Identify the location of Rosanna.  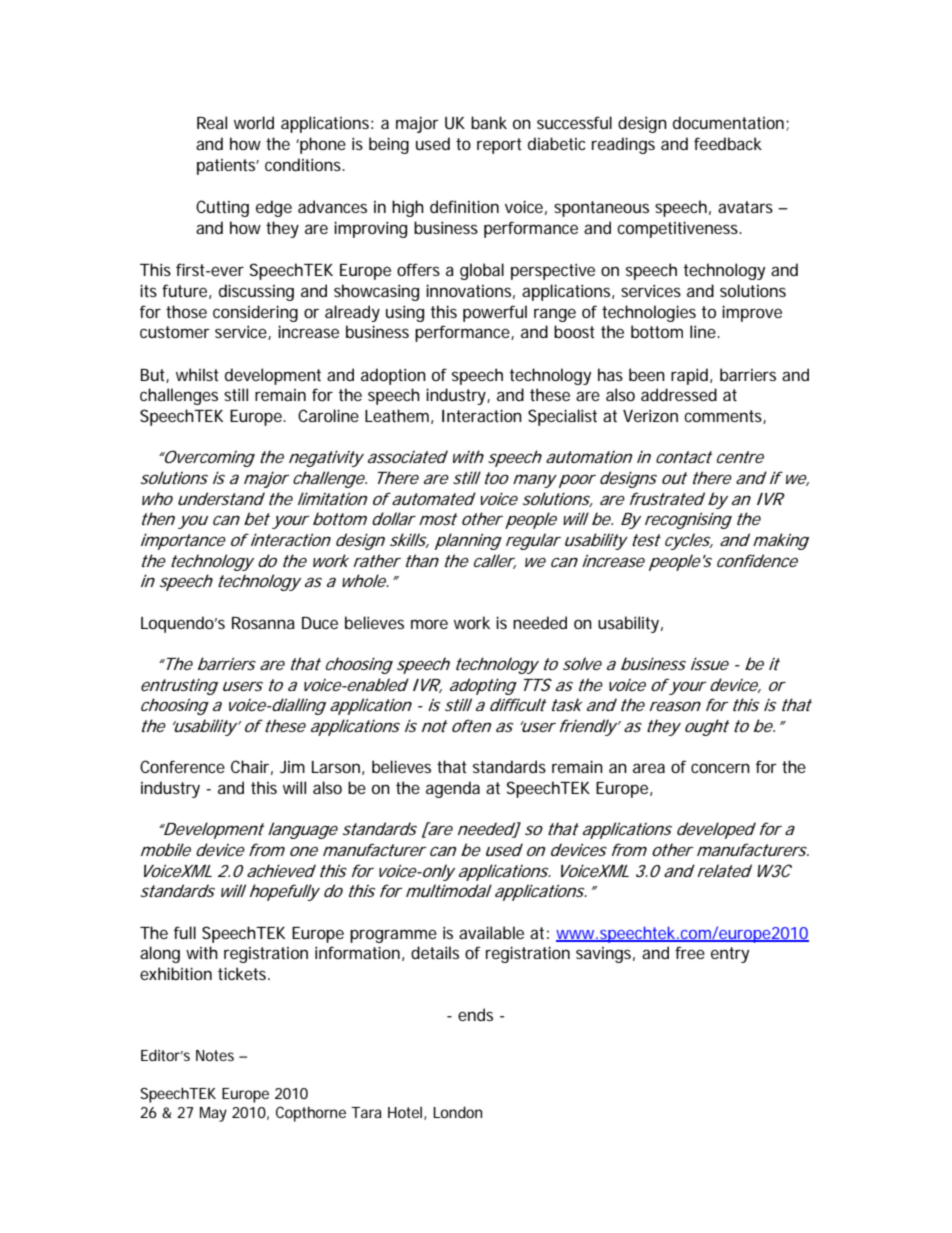
(263, 623).
